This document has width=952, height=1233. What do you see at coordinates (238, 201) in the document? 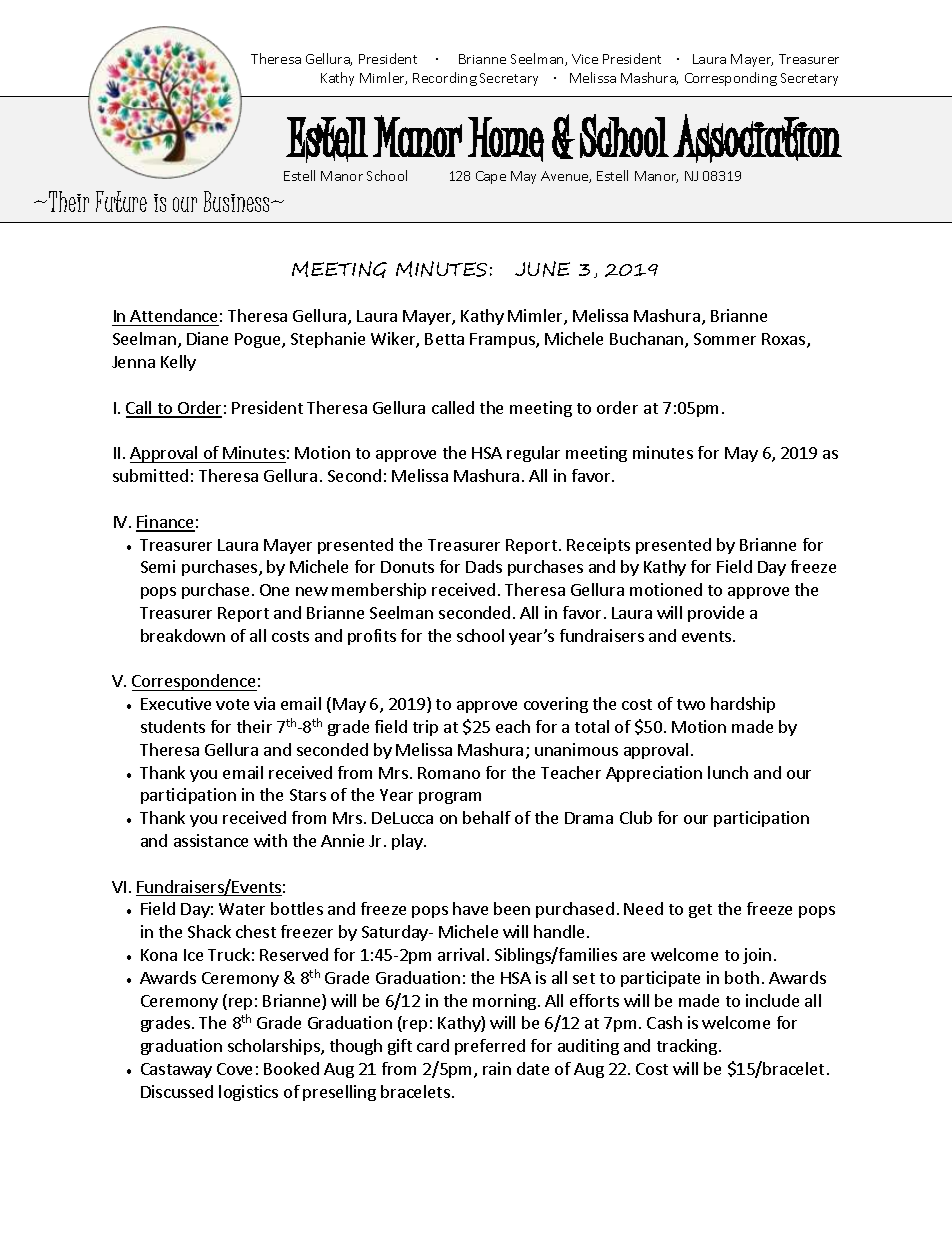
I see `Business` at bounding box center [238, 201].
